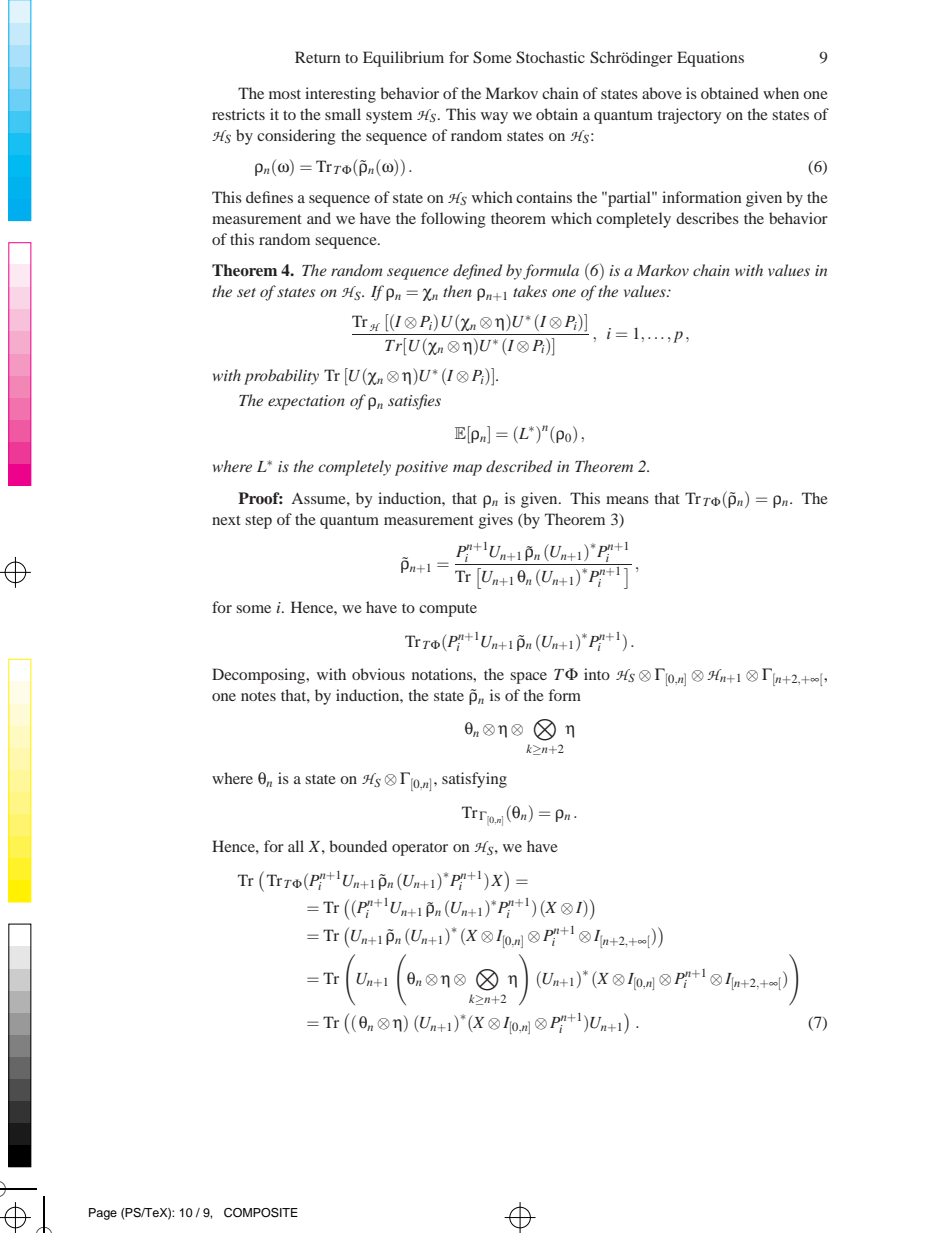 The image size is (952, 1233). I want to click on notes, so click(258, 696).
